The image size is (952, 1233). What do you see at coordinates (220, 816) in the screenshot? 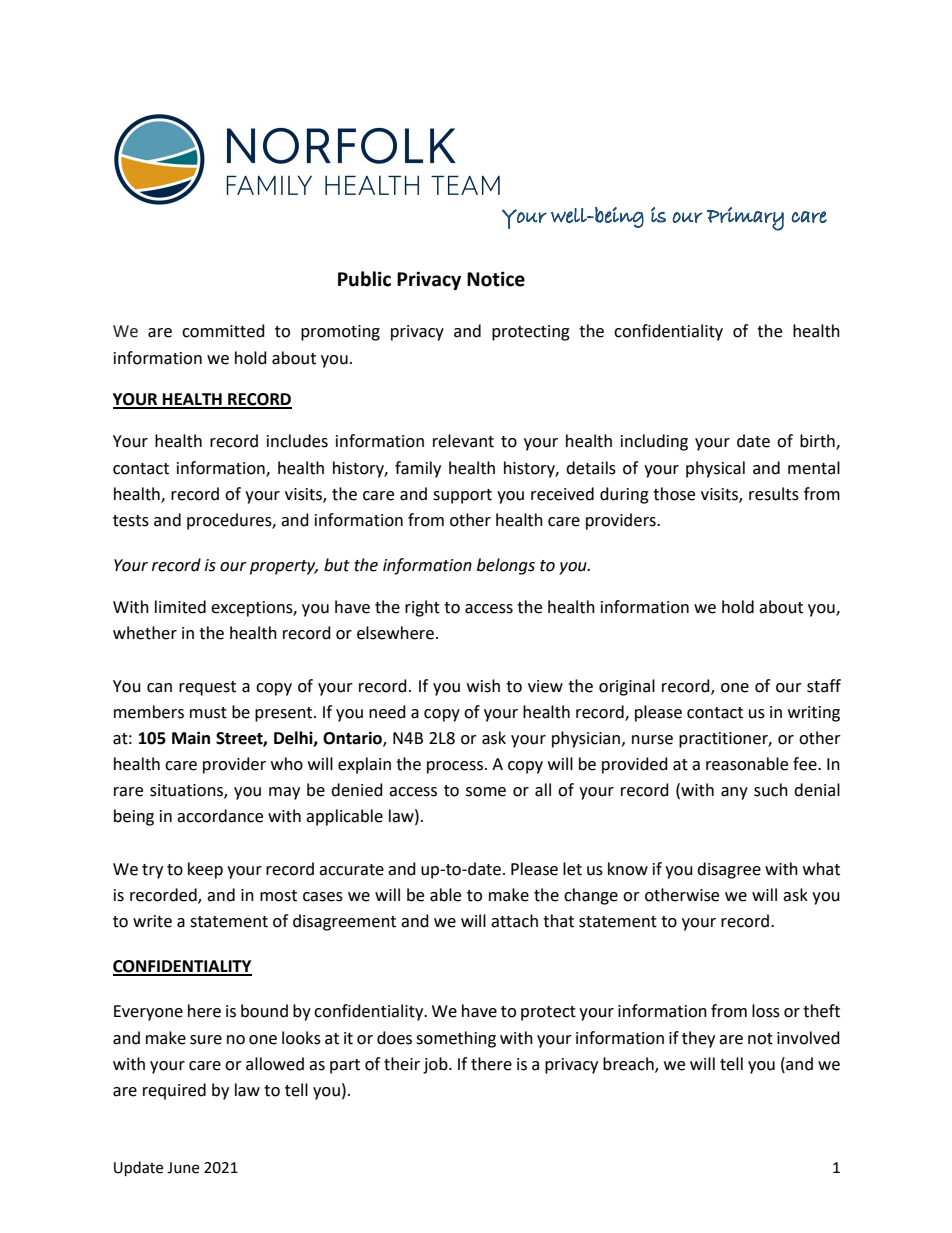
I see `accordance` at bounding box center [220, 816].
